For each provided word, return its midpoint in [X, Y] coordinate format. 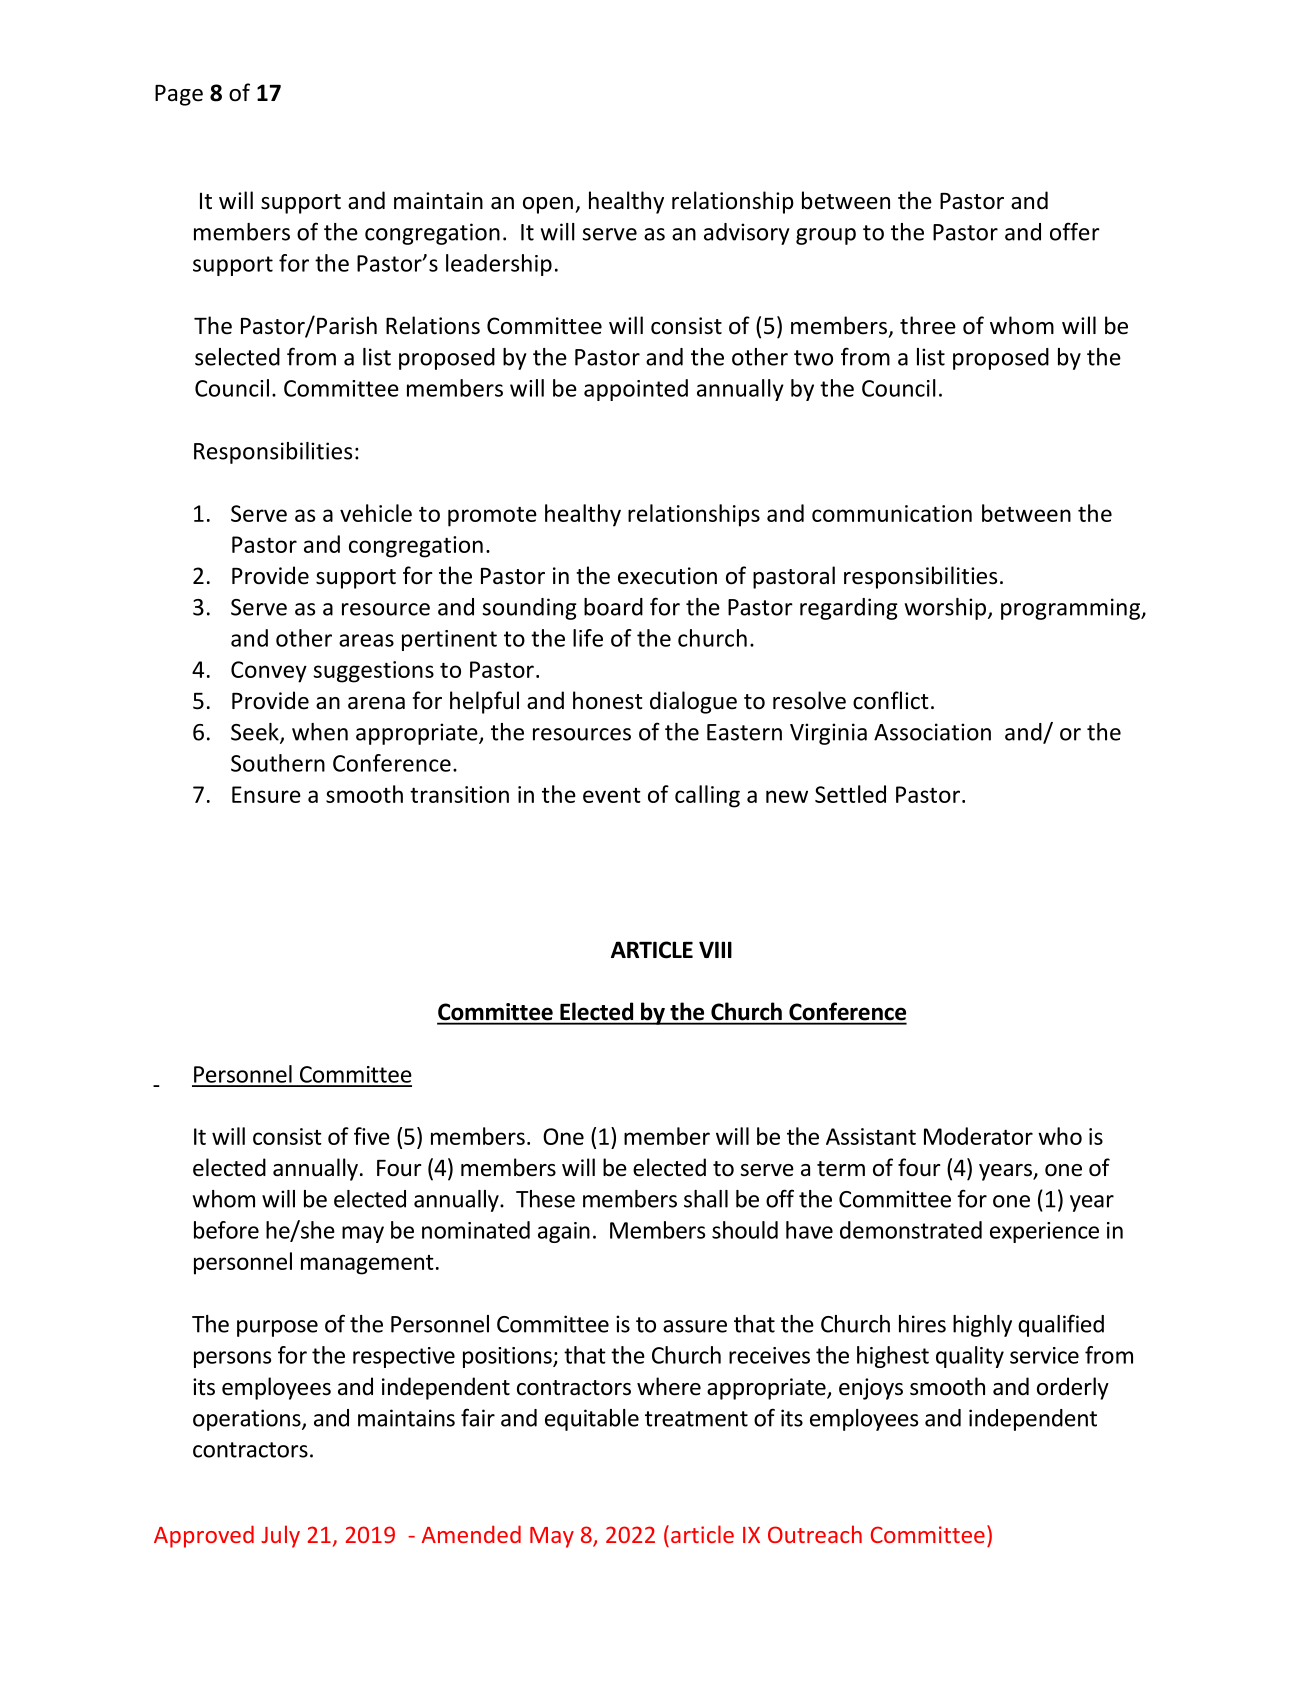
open [548, 205]
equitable [592, 1420]
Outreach [815, 1534]
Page [179, 95]
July [280, 1536]
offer [1075, 231]
